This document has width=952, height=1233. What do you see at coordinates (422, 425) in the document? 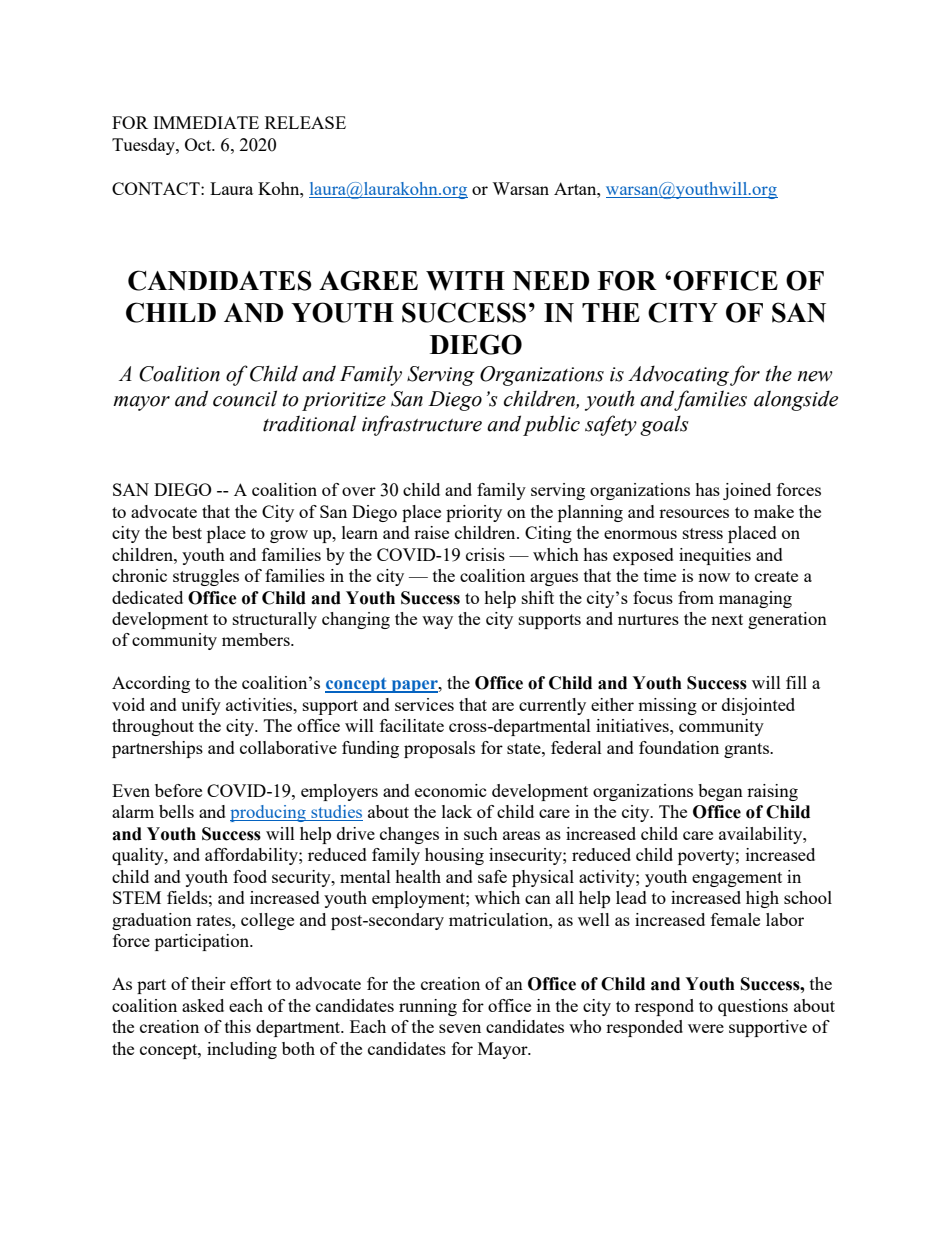
I see `infrastructure` at bounding box center [422, 425].
